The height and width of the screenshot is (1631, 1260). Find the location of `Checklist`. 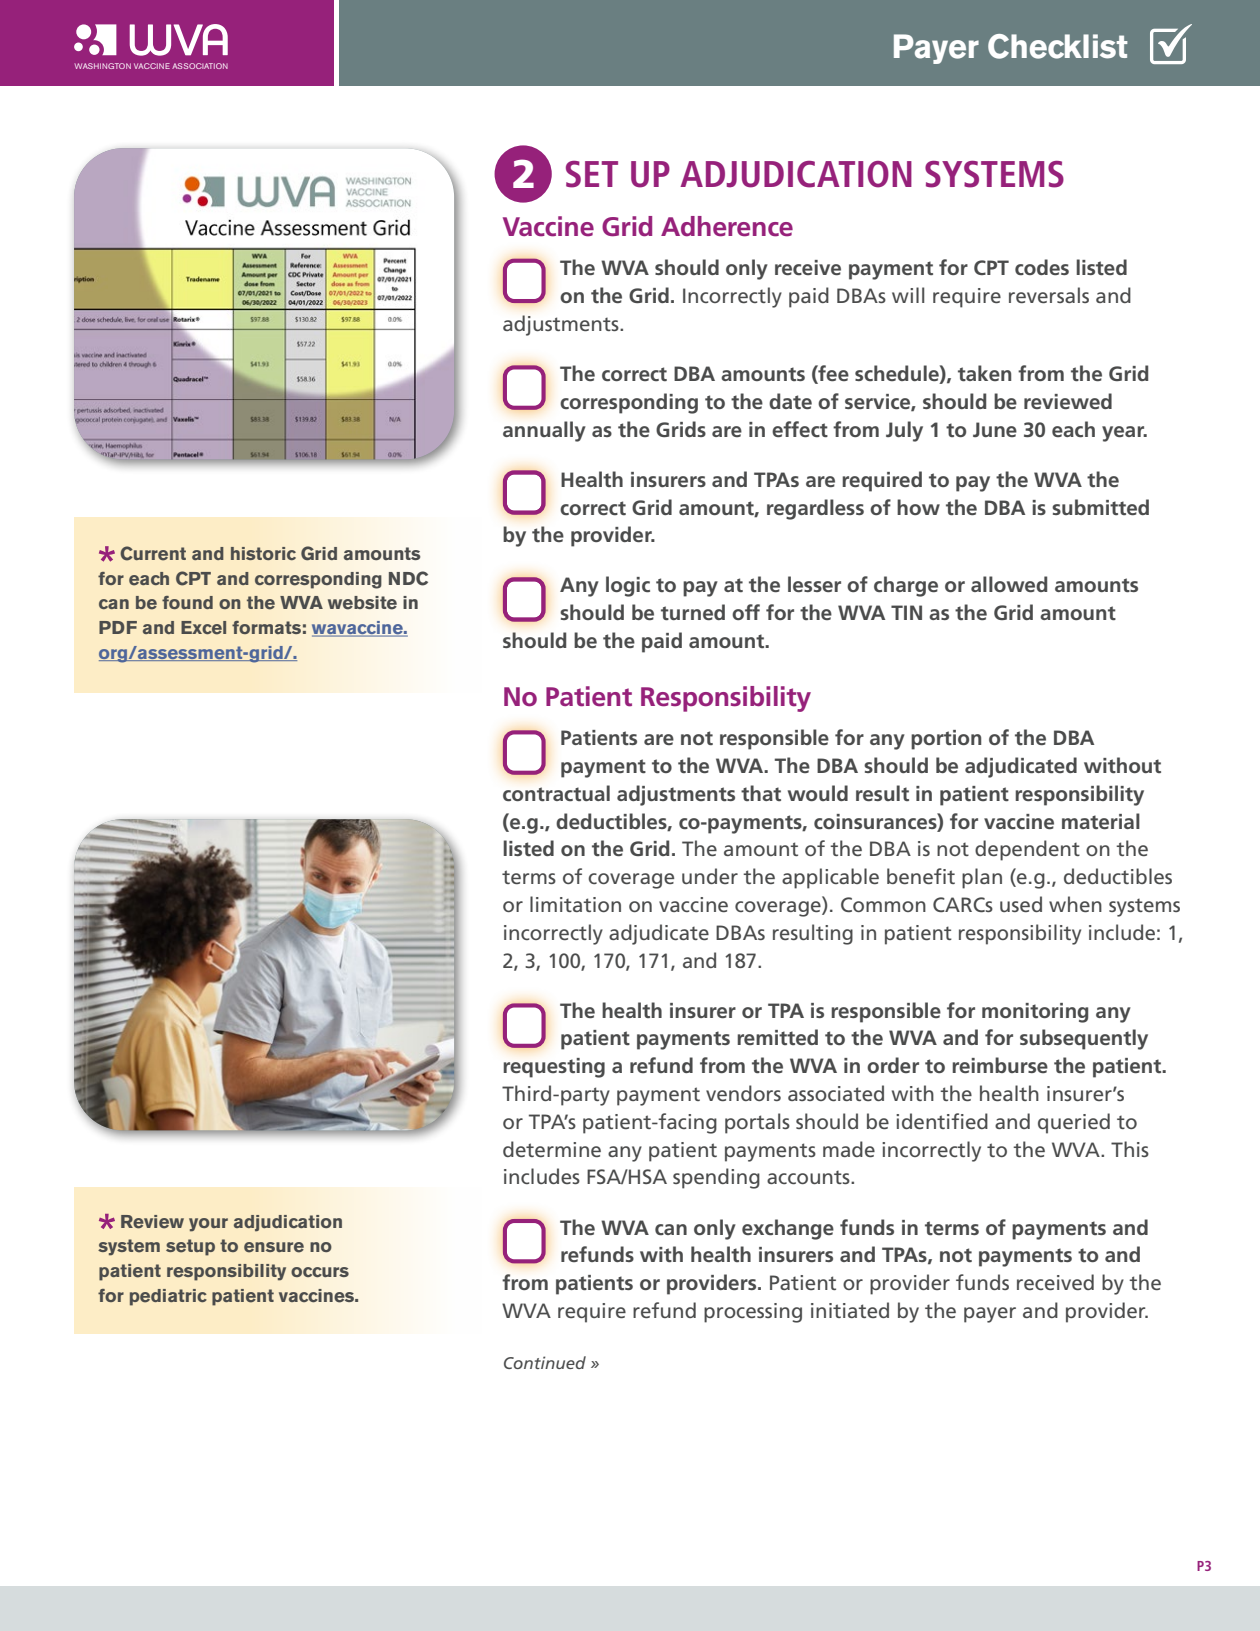

Checklist is located at coordinates (1058, 46).
